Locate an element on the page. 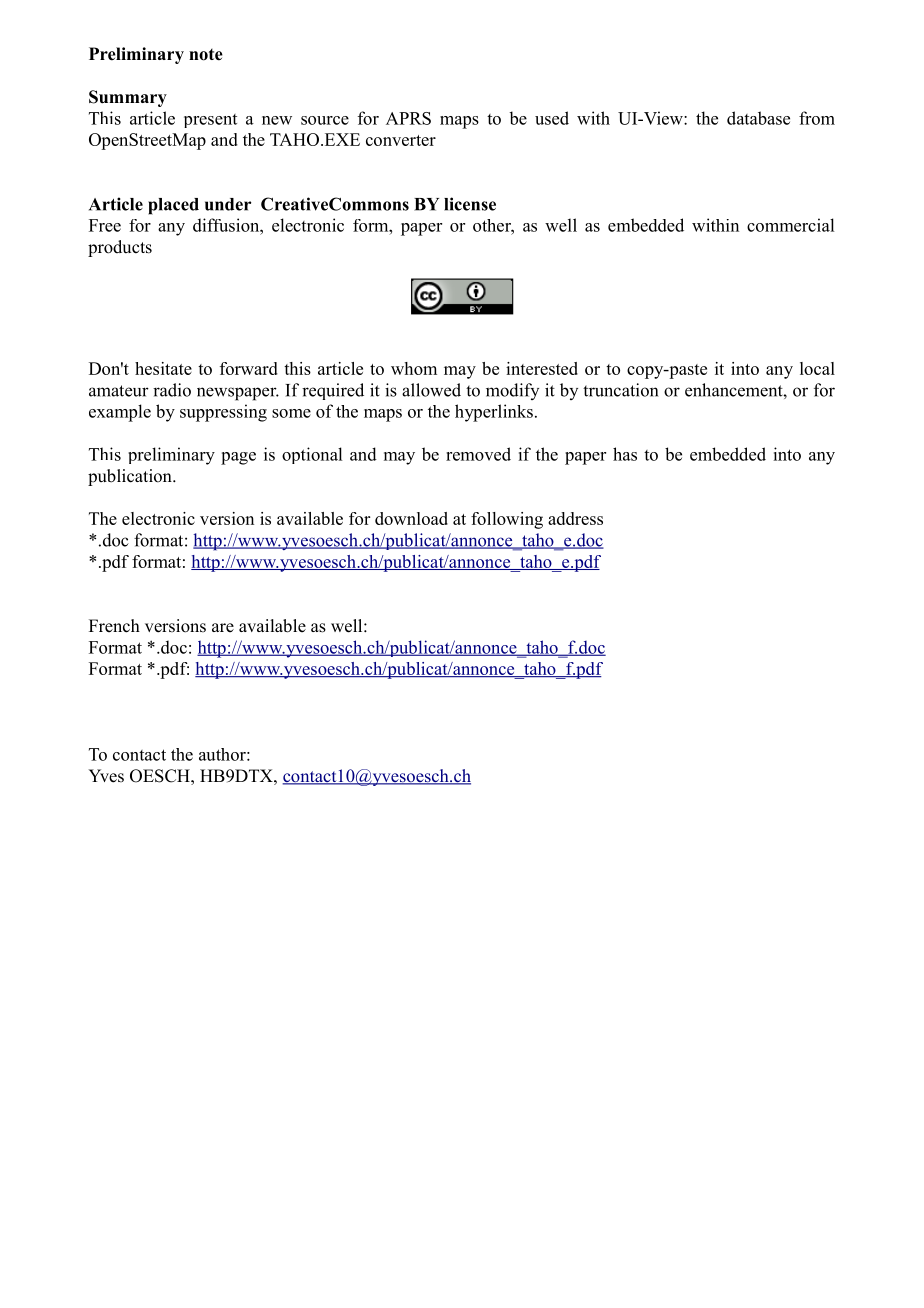 The height and width of the image is (1308, 924). note is located at coordinates (206, 55).
